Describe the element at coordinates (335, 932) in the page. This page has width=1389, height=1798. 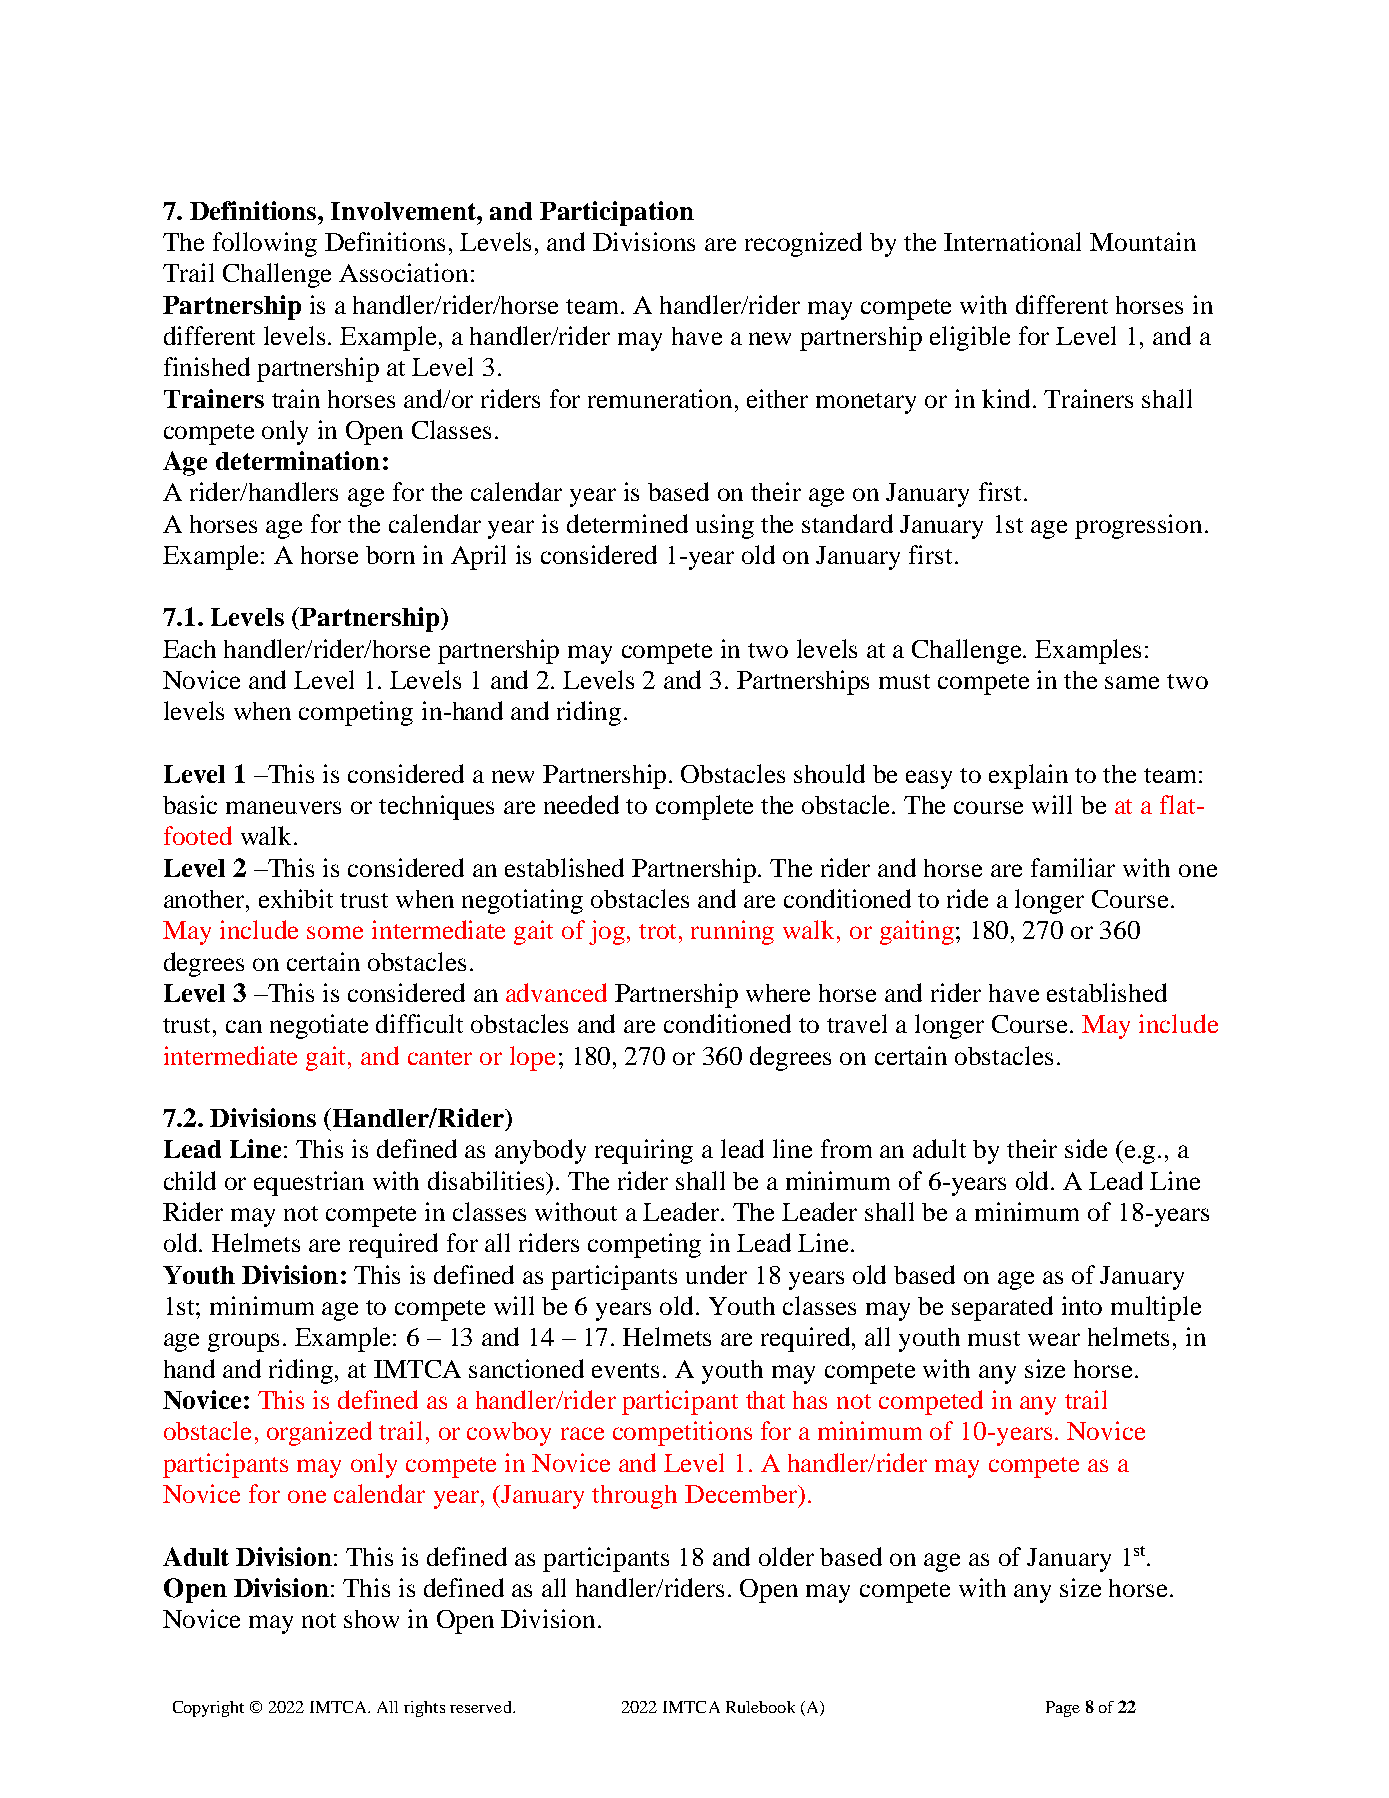
I see `some` at that location.
